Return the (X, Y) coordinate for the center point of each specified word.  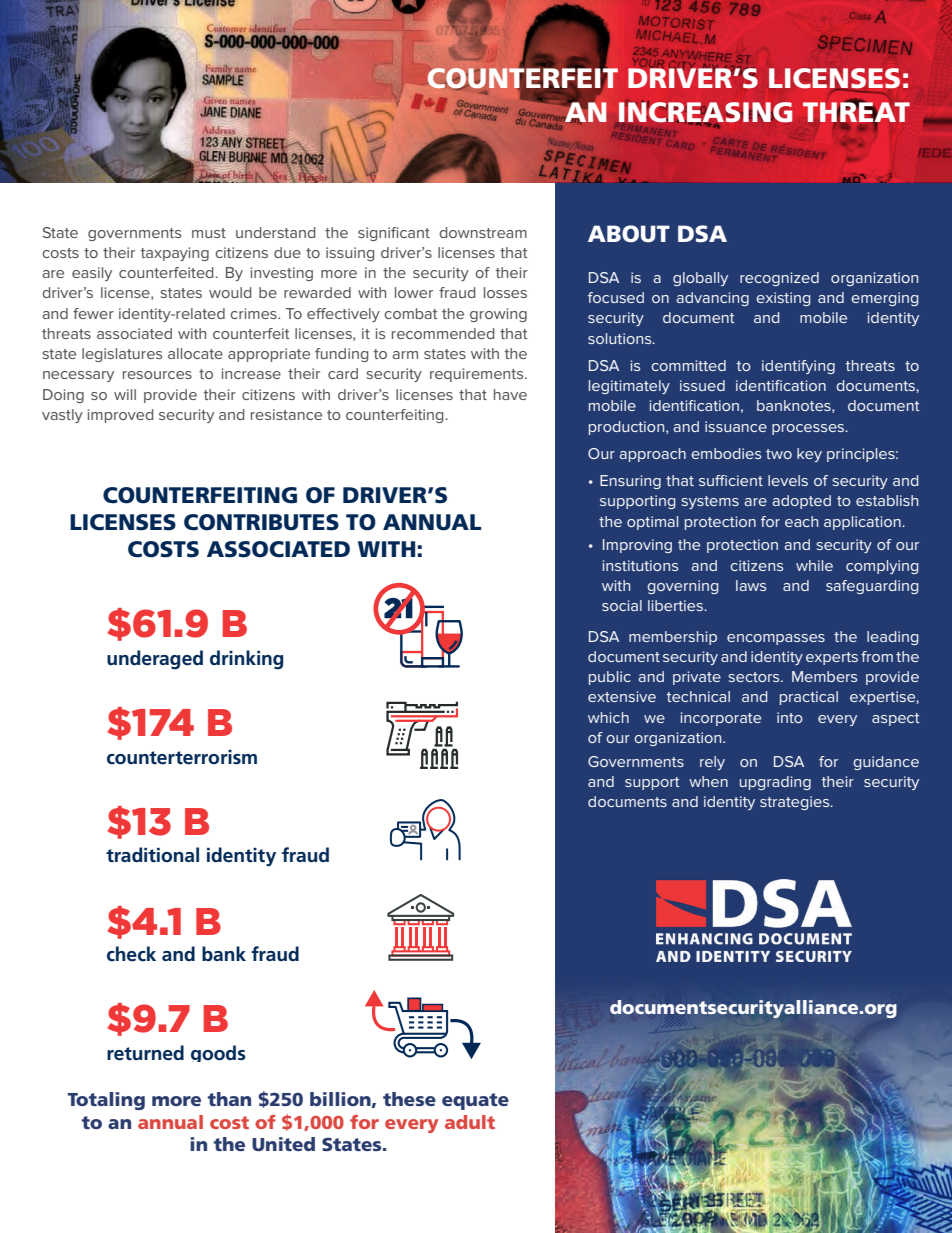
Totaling (106, 1101)
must (209, 233)
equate (475, 1101)
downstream (483, 232)
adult (470, 1122)
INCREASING (706, 113)
